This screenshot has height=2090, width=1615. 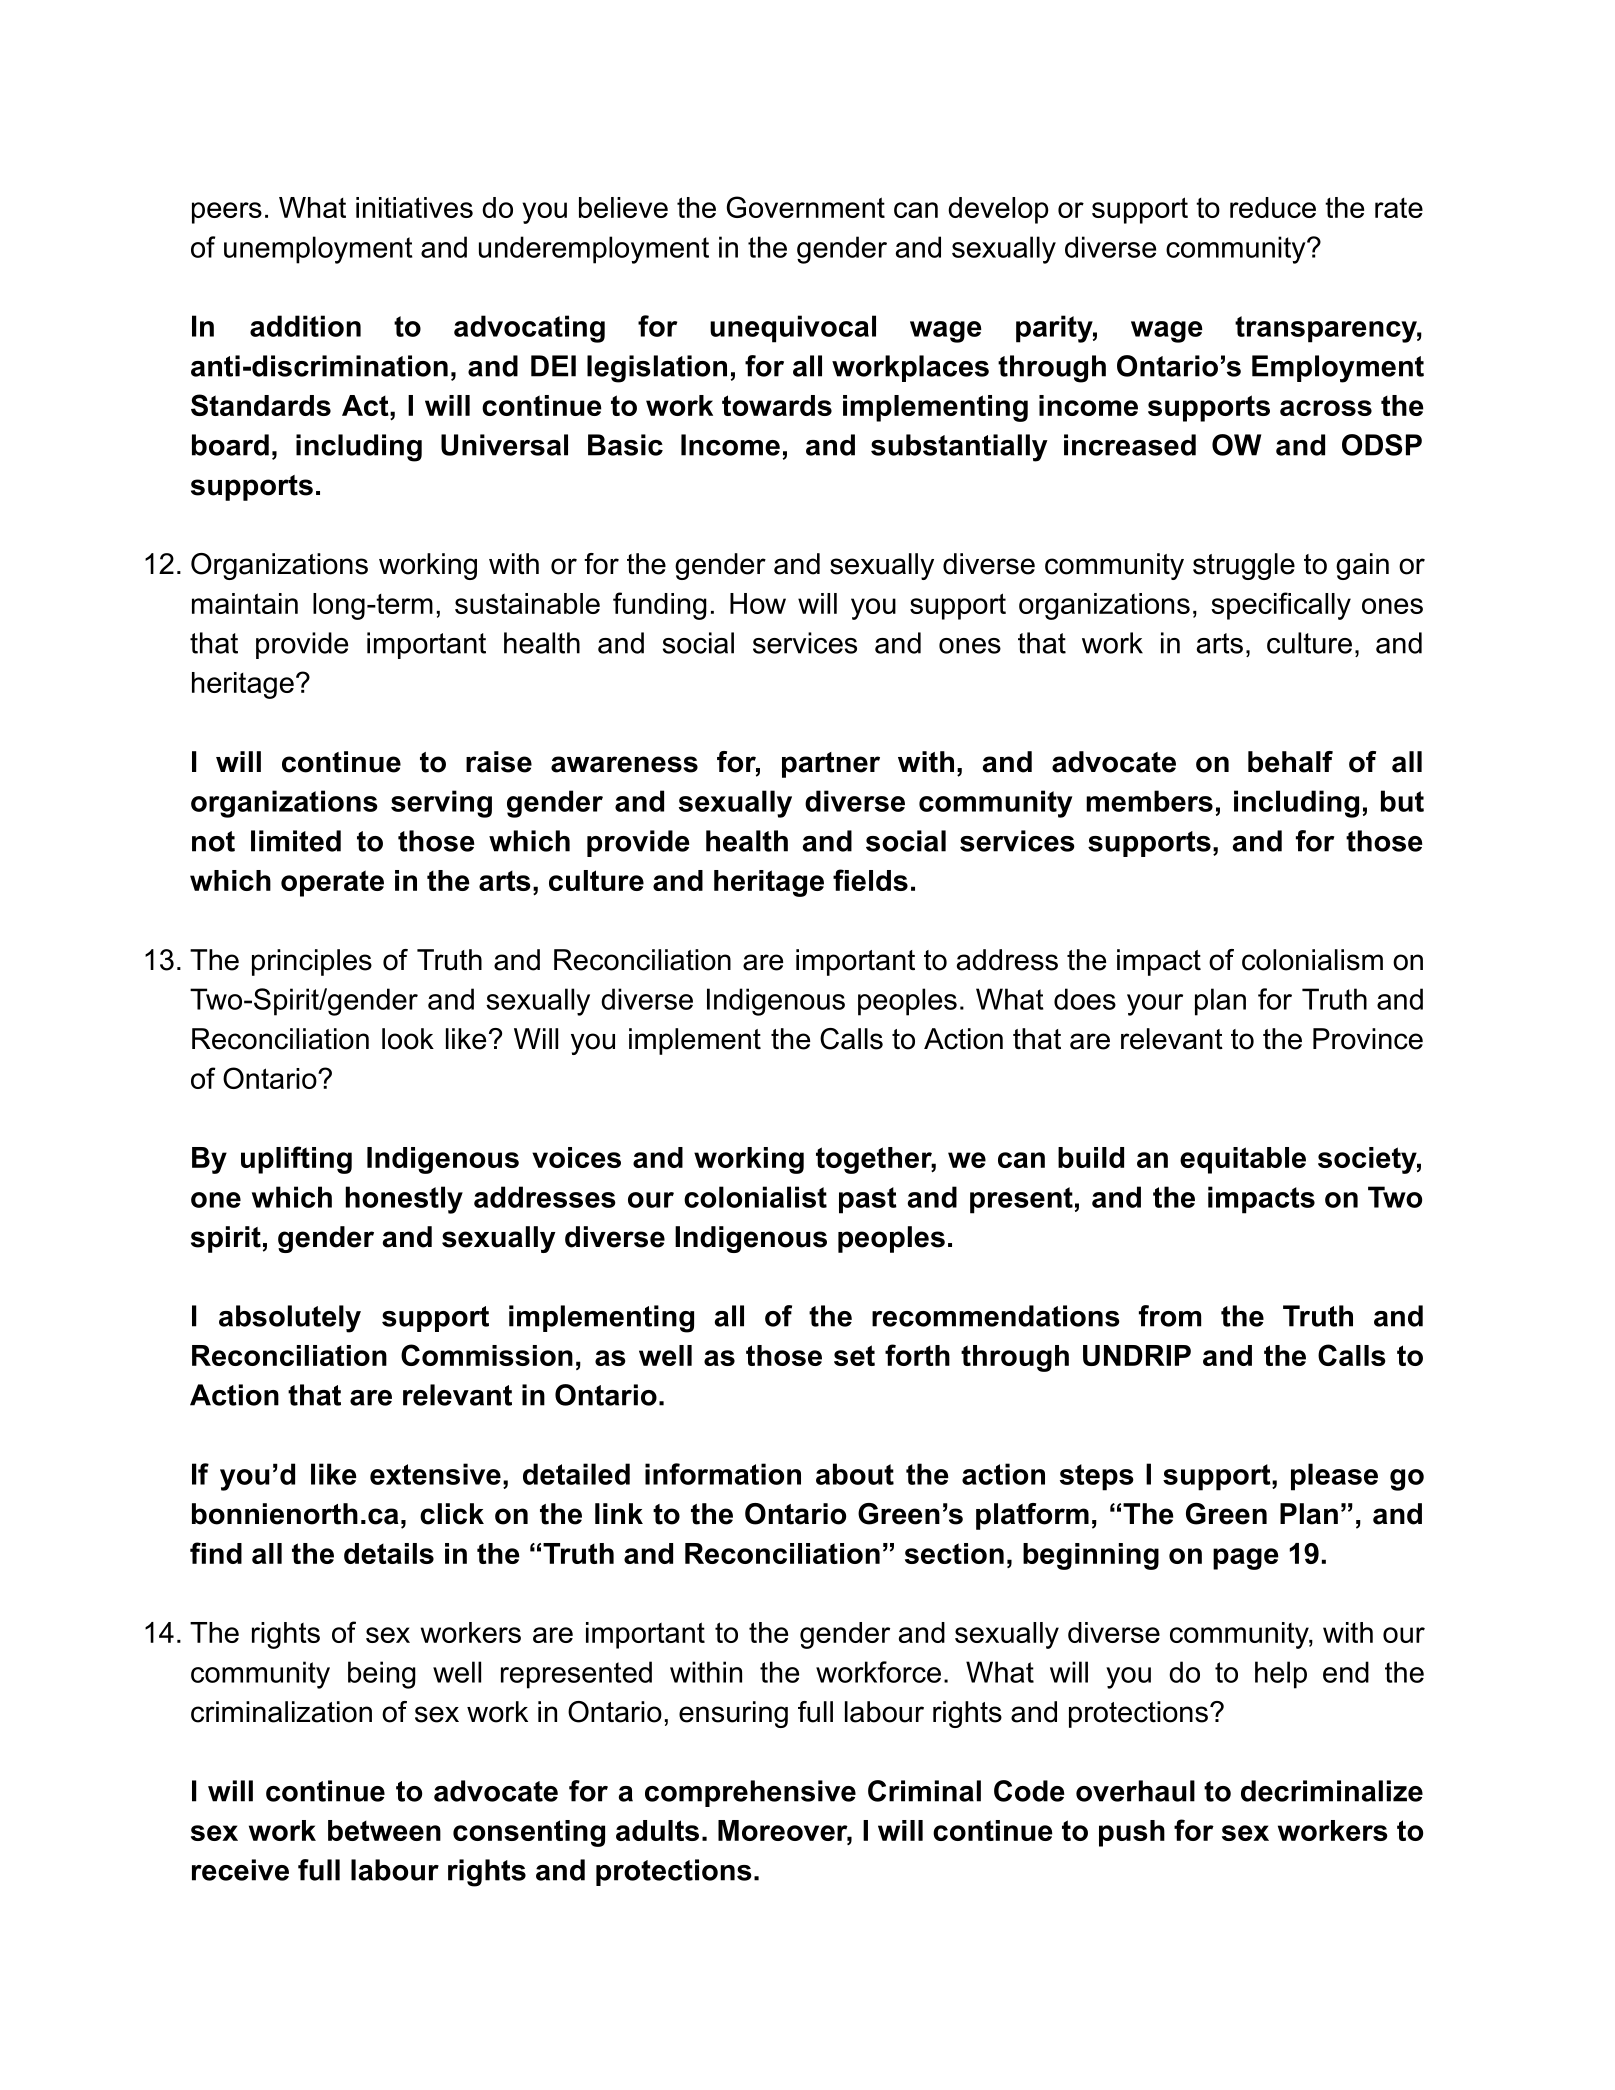 I want to click on reduce, so click(x=1273, y=207).
